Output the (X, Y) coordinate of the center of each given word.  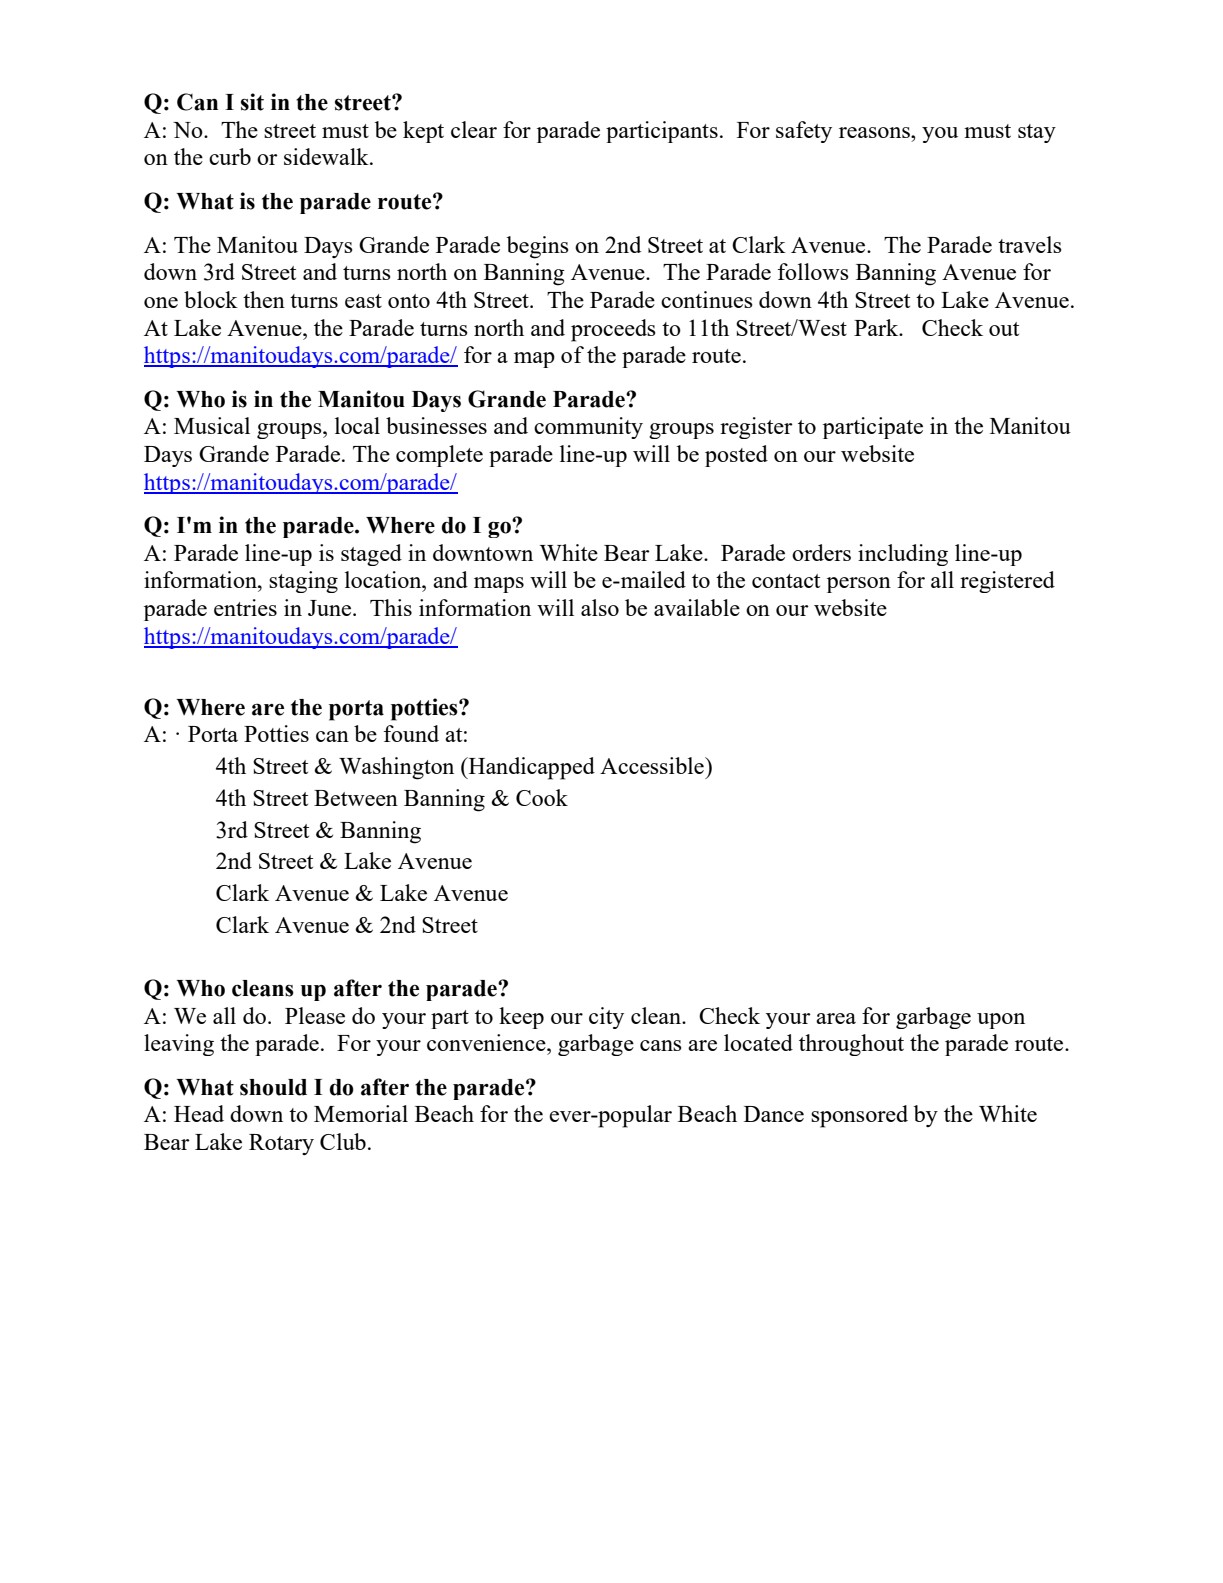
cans (661, 1045)
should (273, 1087)
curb (230, 156)
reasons (875, 132)
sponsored (859, 1116)
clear (474, 129)
